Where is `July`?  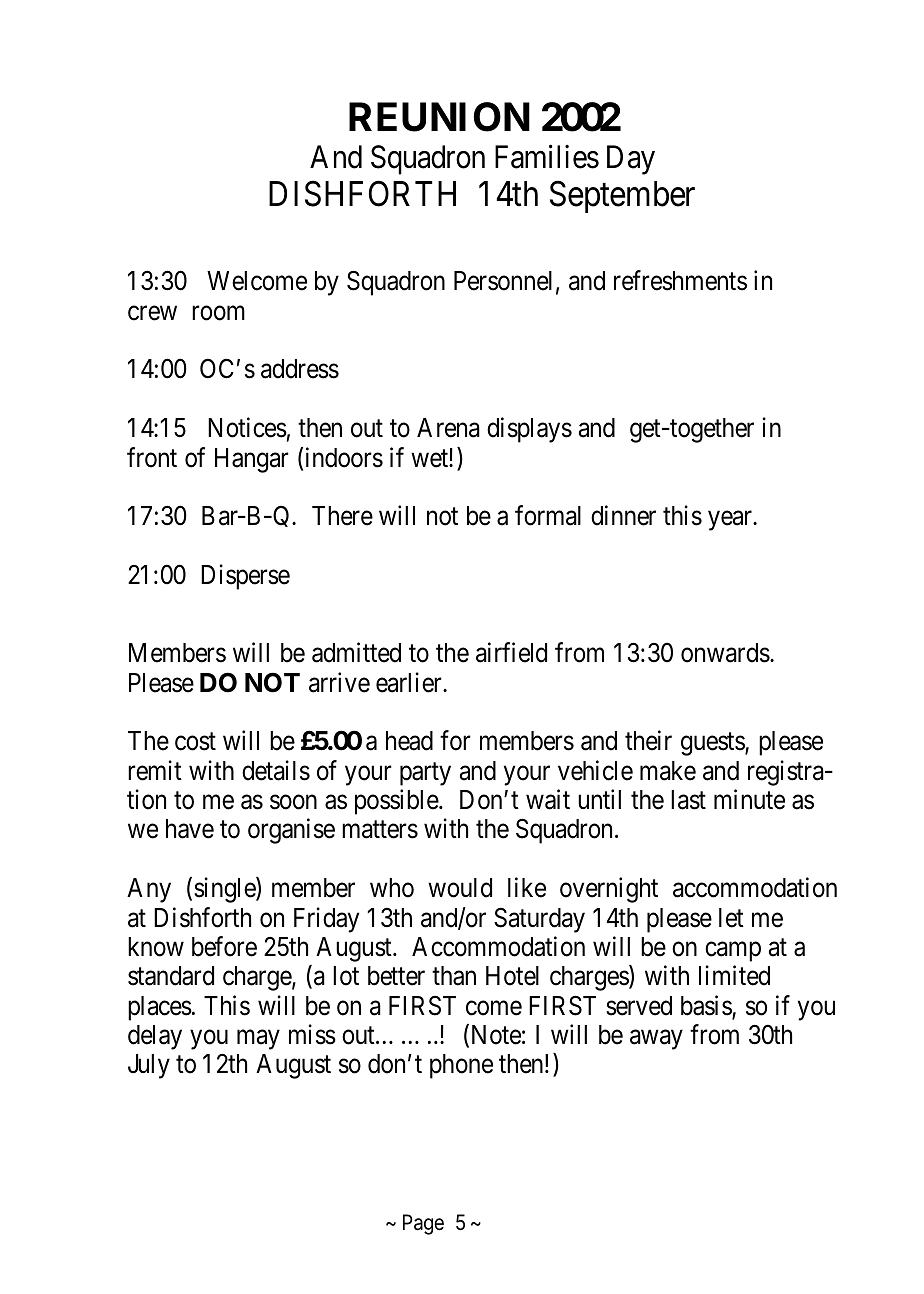 July is located at coordinates (149, 1066).
